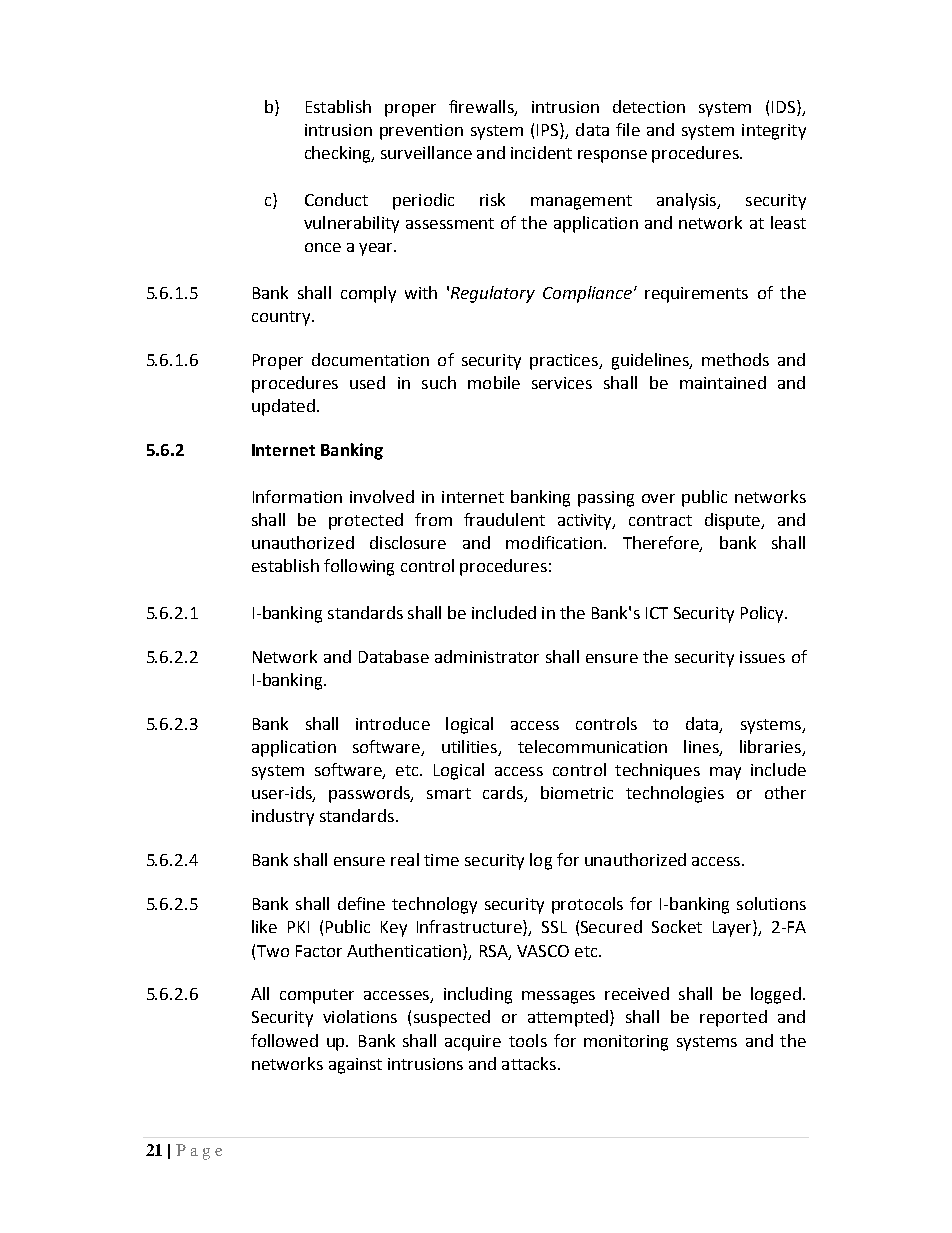 This document has height=1233, width=952. Describe the element at coordinates (774, 132) in the document. I see `integrity` at that location.
